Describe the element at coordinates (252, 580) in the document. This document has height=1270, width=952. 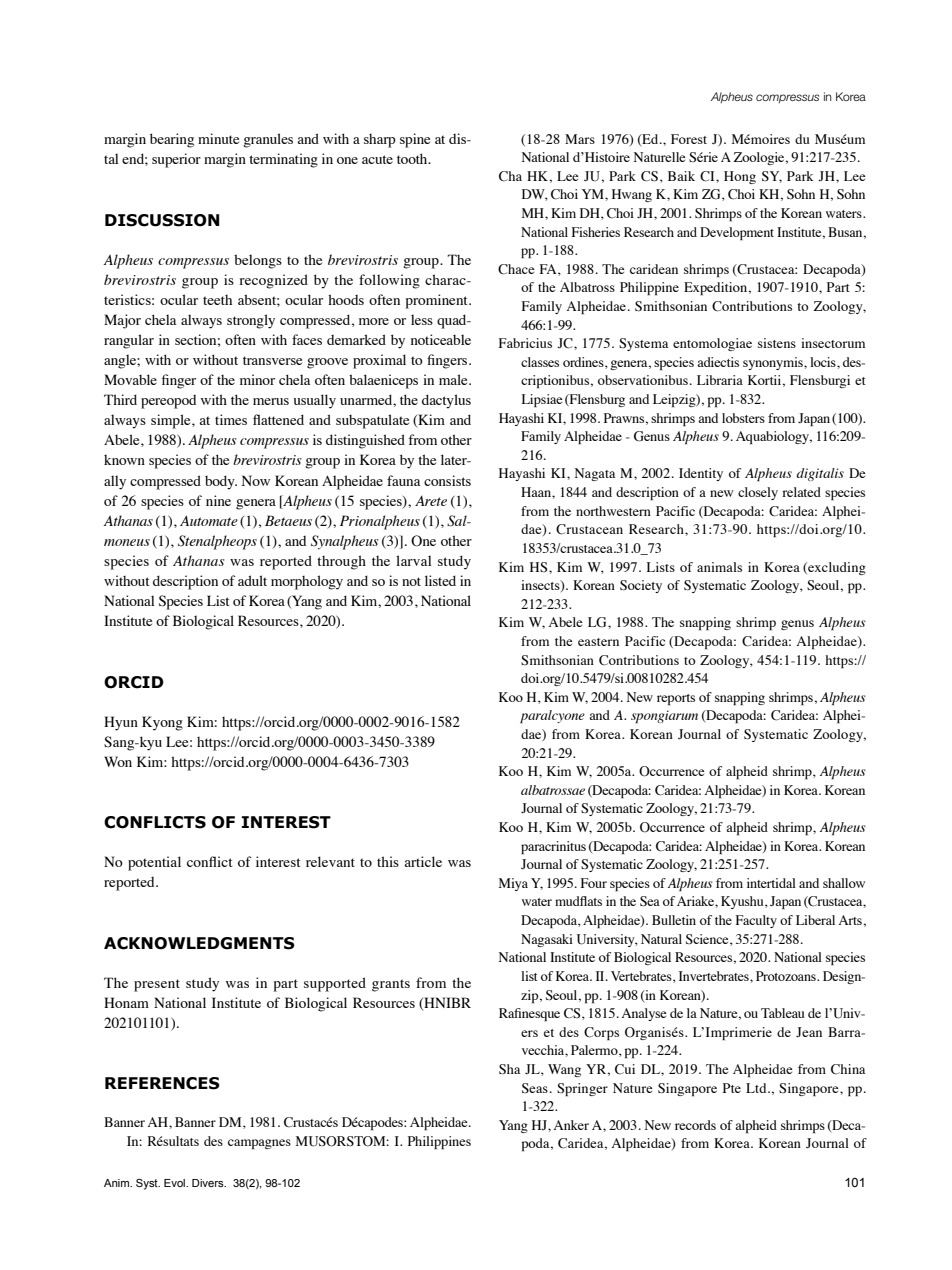
I see `adult` at that location.
